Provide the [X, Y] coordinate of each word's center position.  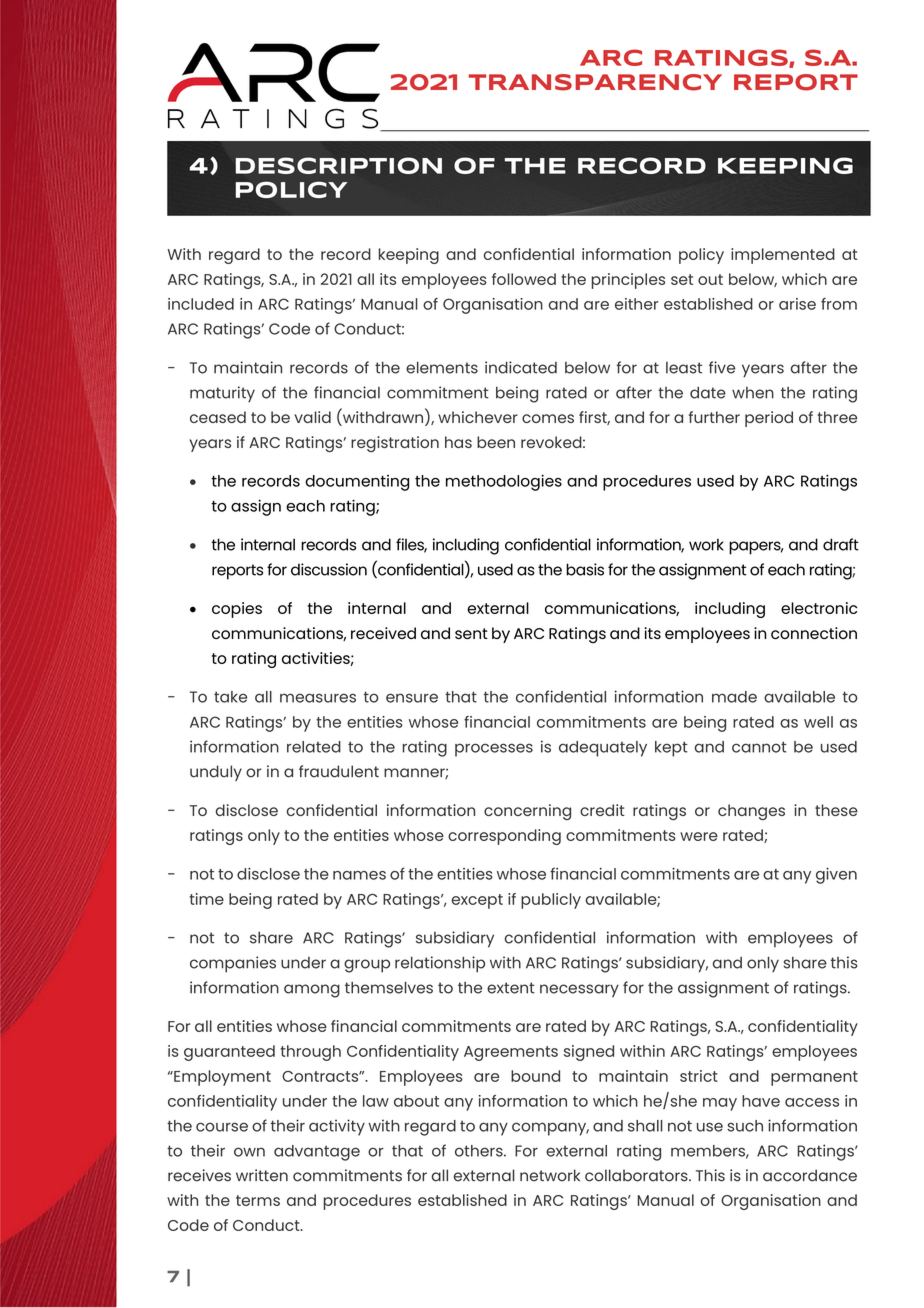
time [206, 899]
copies [237, 610]
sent [471, 633]
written [262, 1175]
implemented [783, 256]
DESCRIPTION [339, 165]
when [753, 393]
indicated [521, 367]
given [836, 876]
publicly [551, 901]
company [550, 1129]
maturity [222, 394]
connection [814, 633]
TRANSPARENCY [595, 82]
